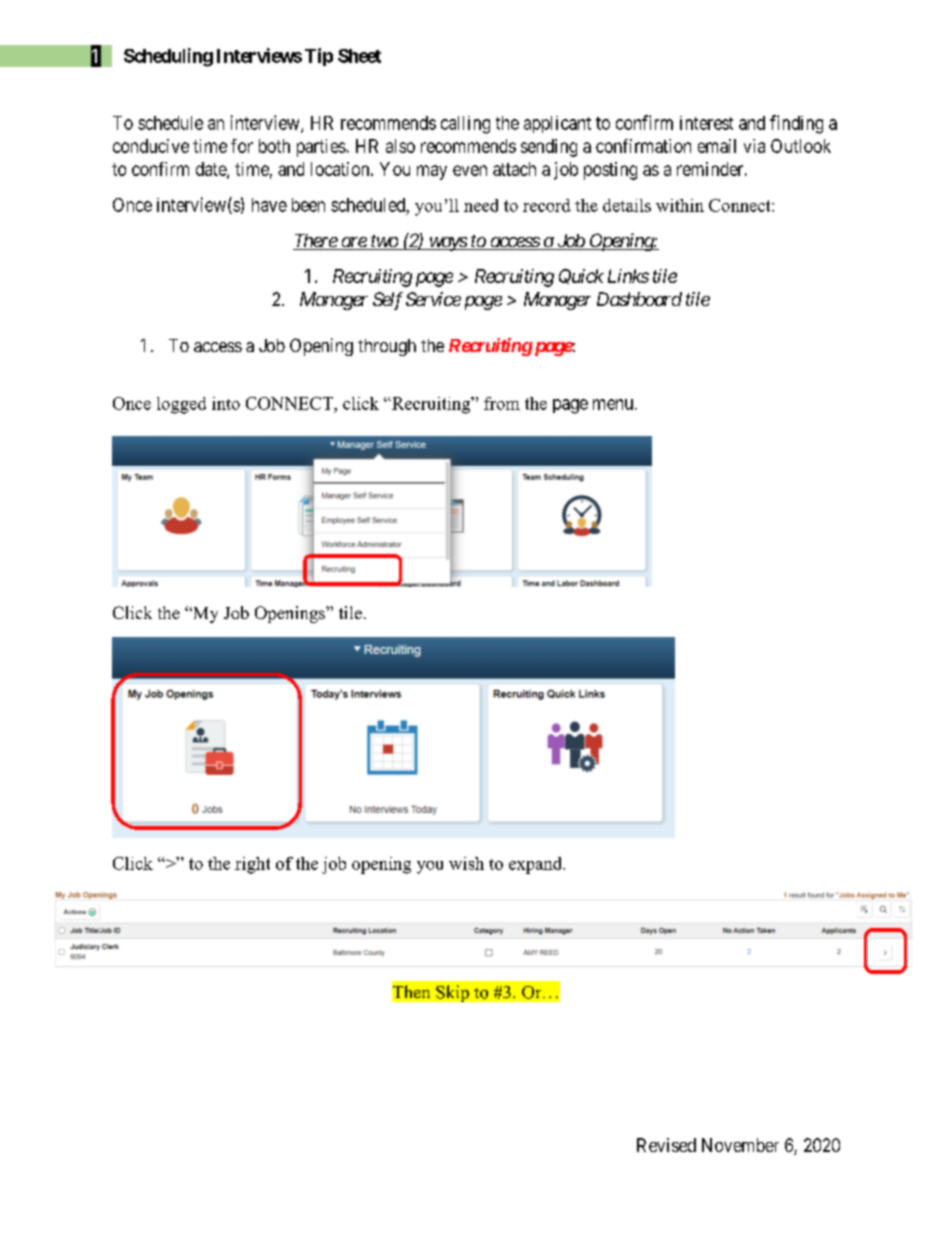 The width and height of the image is (952, 1233). What do you see at coordinates (465, 125) in the image?
I see `calling` at bounding box center [465, 125].
